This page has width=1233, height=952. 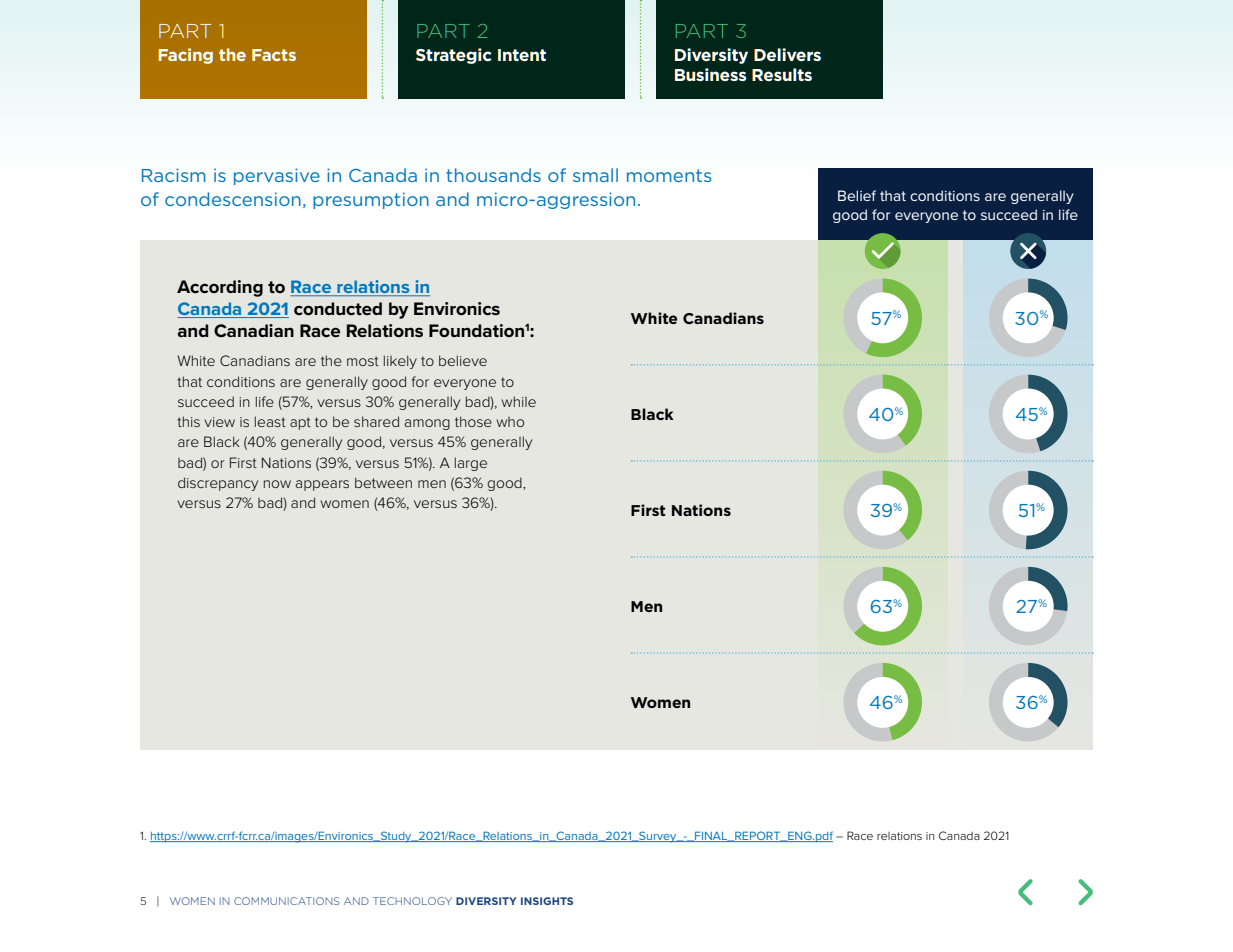 What do you see at coordinates (547, 901) in the page?
I see `INSIGHTS` at bounding box center [547, 901].
